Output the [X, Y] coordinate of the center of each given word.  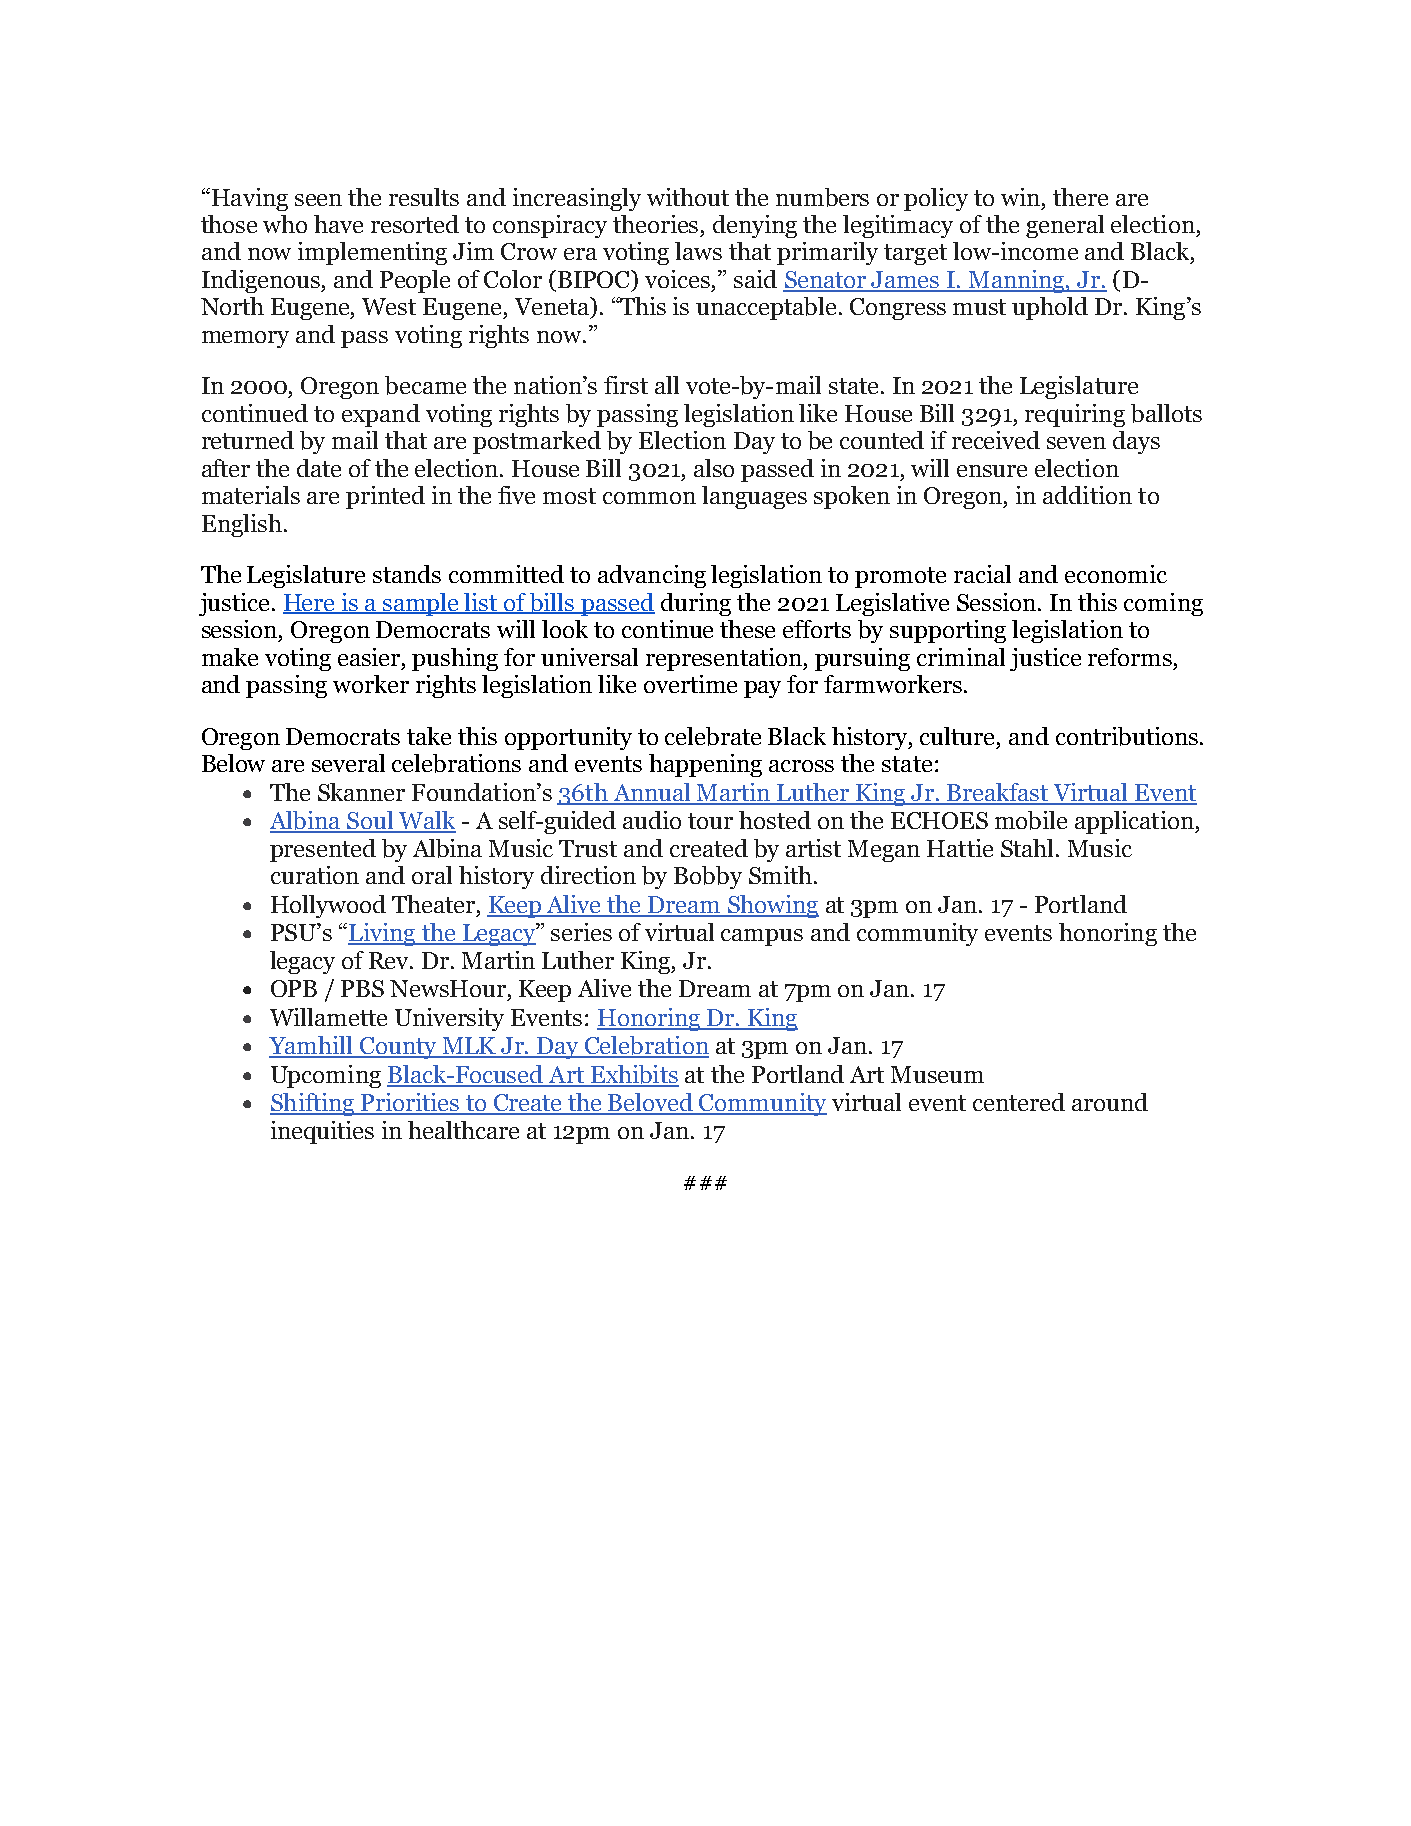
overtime [690, 684]
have [338, 224]
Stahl [1029, 848]
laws [698, 251]
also [714, 468]
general [1065, 226]
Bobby [708, 877]
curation [315, 875]
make [230, 657]
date [319, 468]
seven [1076, 443]
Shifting [313, 1104]
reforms [1130, 657]
